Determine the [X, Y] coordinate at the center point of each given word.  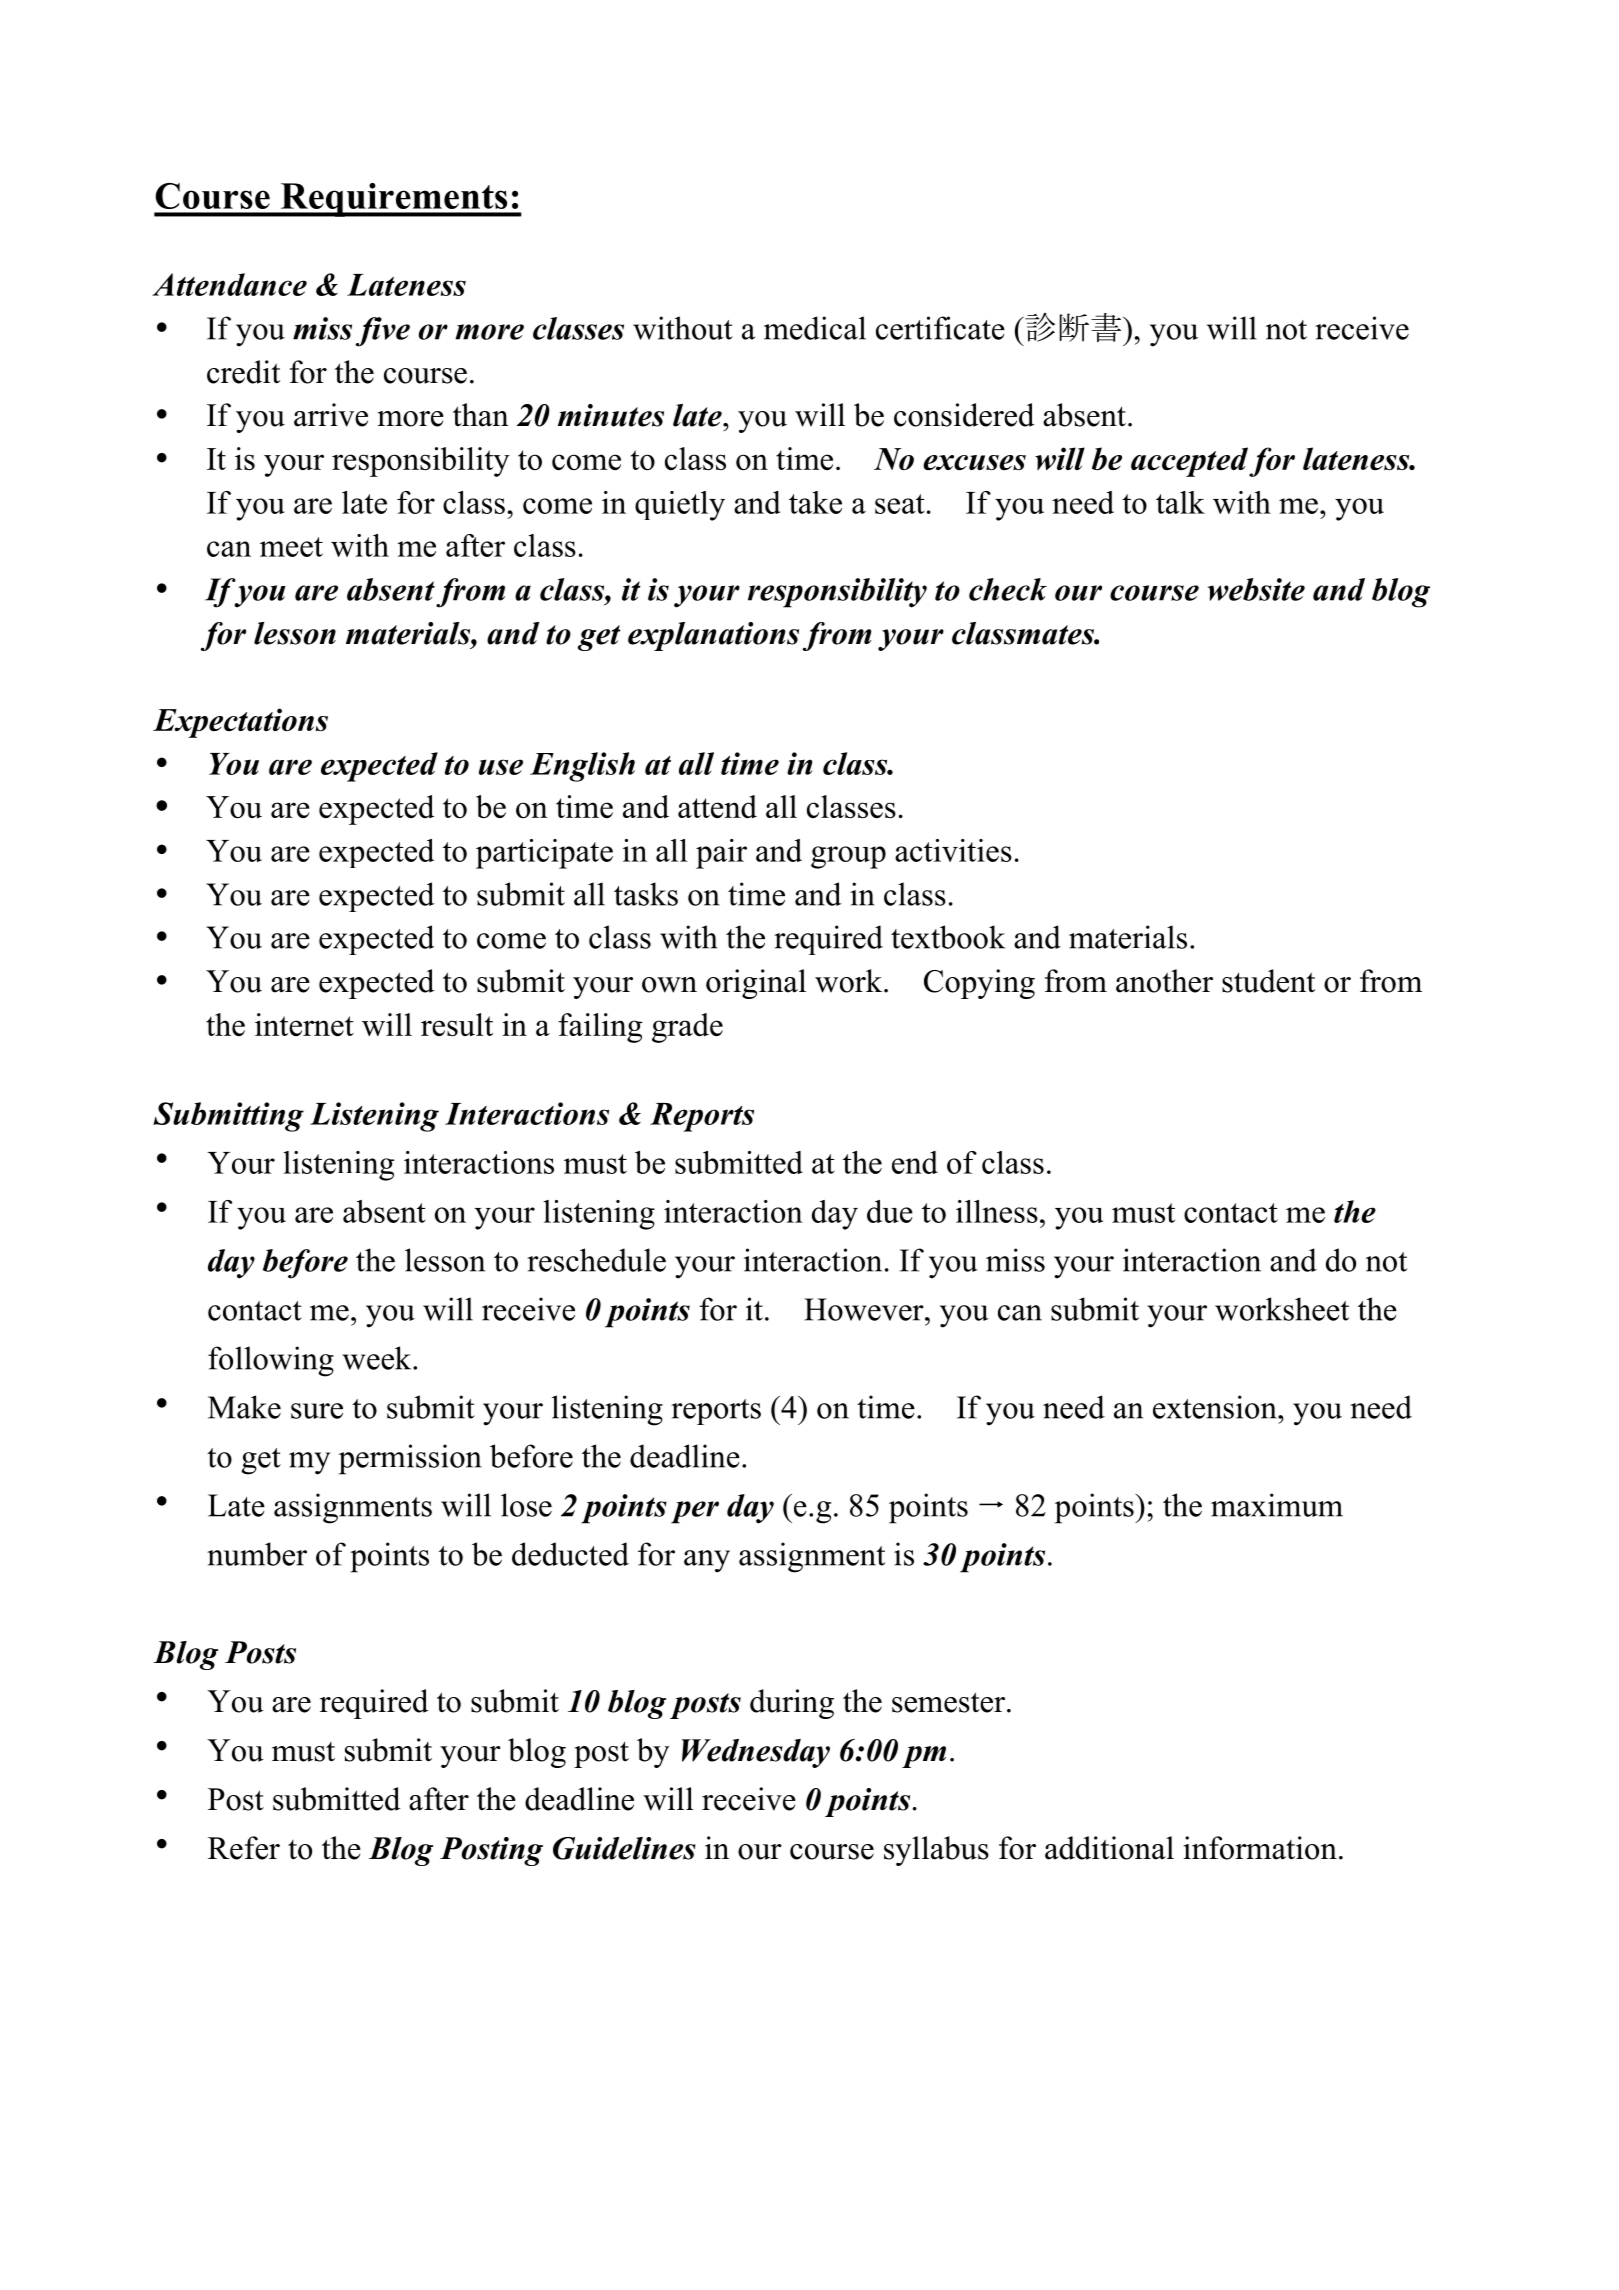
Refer [244, 1848]
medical [815, 328]
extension [1216, 1407]
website [1256, 589]
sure [317, 1411]
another [1164, 981]
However [865, 1309]
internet [304, 1024]
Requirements [394, 200]
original [756, 984]
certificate [940, 328]
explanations [713, 636]
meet [291, 547]
